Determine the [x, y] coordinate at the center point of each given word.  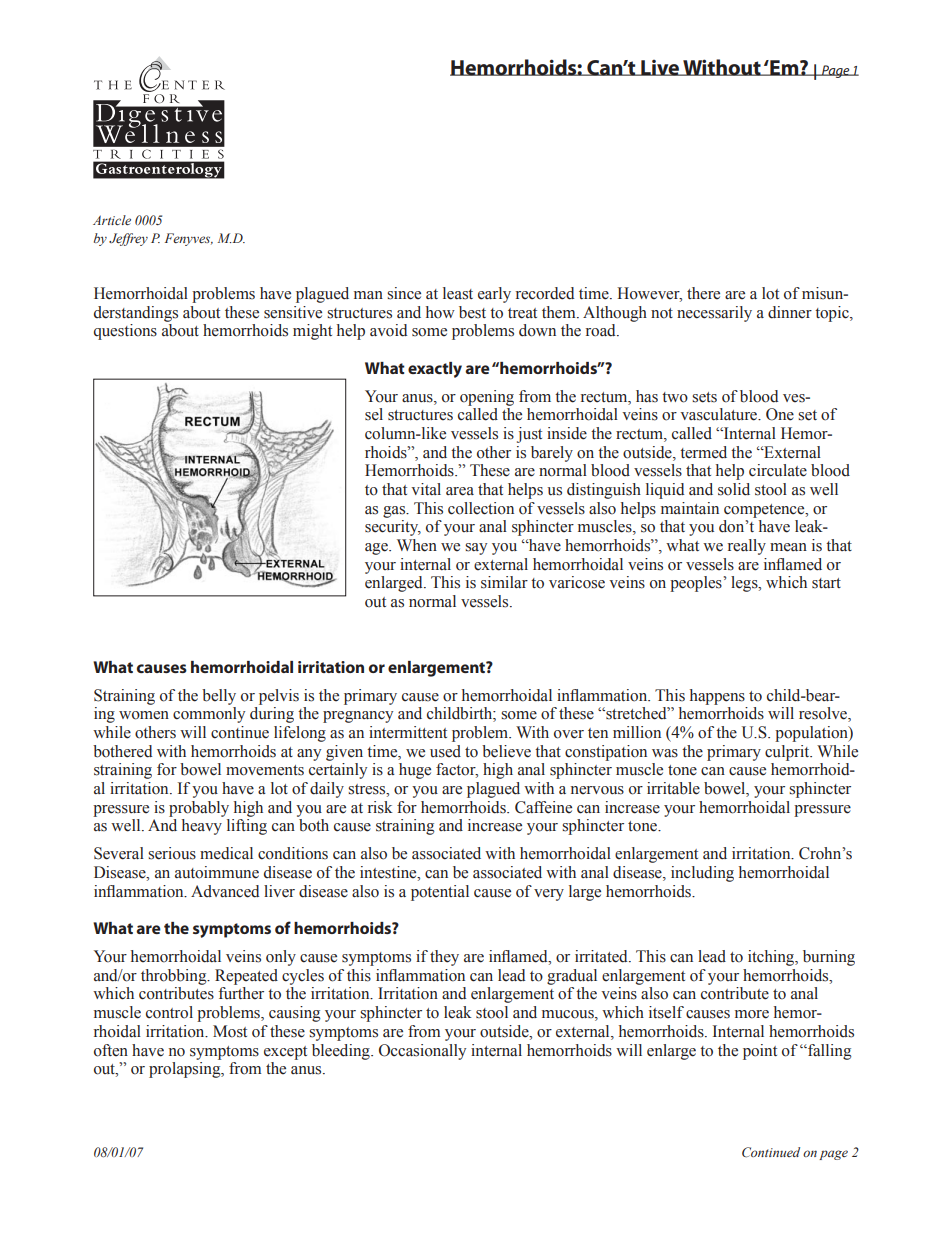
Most [230, 1031]
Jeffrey [128, 239]
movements [265, 770]
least [458, 293]
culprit [788, 753]
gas [395, 512]
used [445, 751]
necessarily [714, 314]
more [752, 1014]
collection [481, 508]
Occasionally [422, 1052]
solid [734, 489]
